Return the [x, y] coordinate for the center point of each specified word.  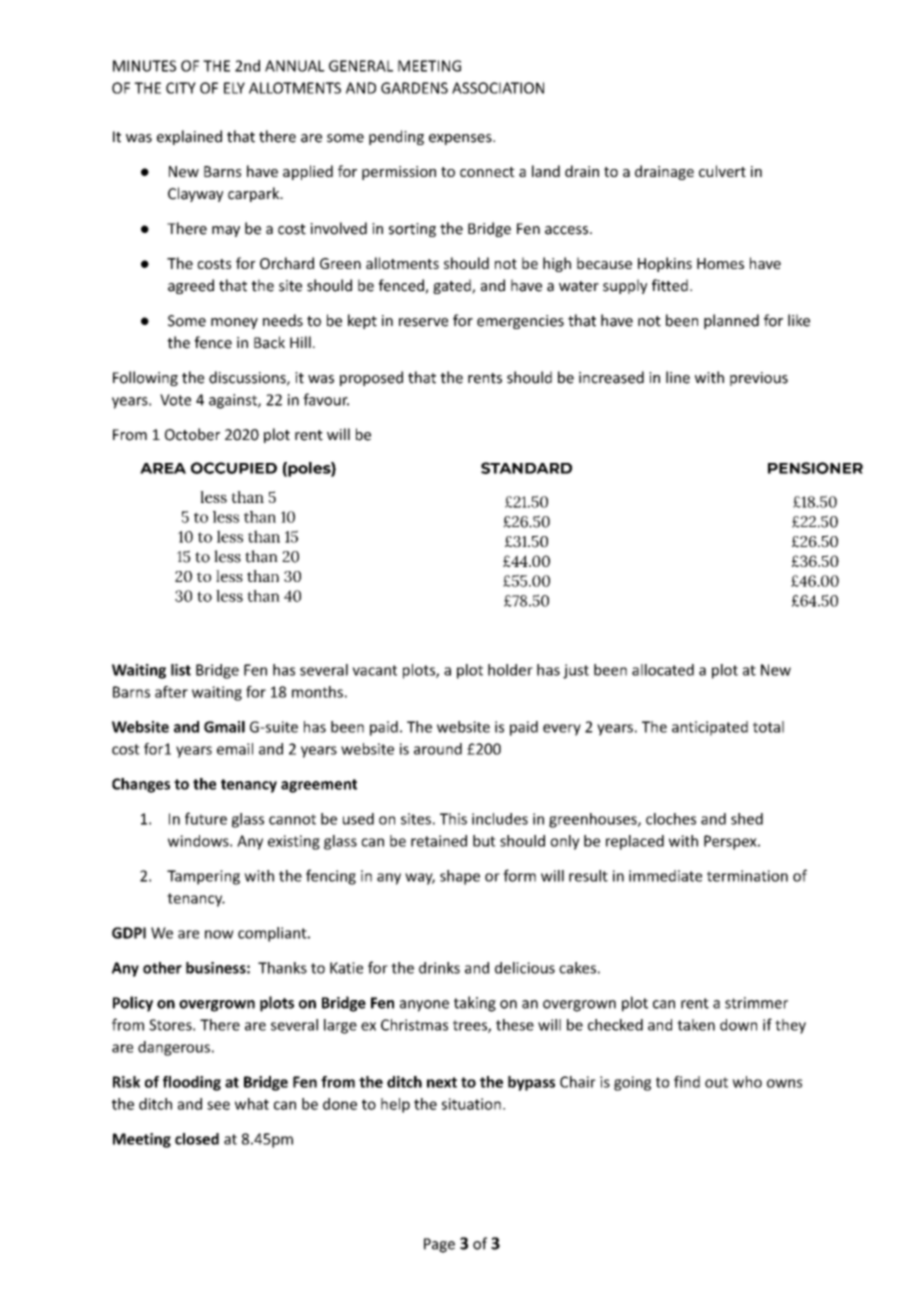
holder [510, 670]
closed [197, 1139]
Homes [720, 263]
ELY [234, 88]
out [716, 1082]
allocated [663, 670]
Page [439, 1245]
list [181, 670]
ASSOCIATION [498, 88]
